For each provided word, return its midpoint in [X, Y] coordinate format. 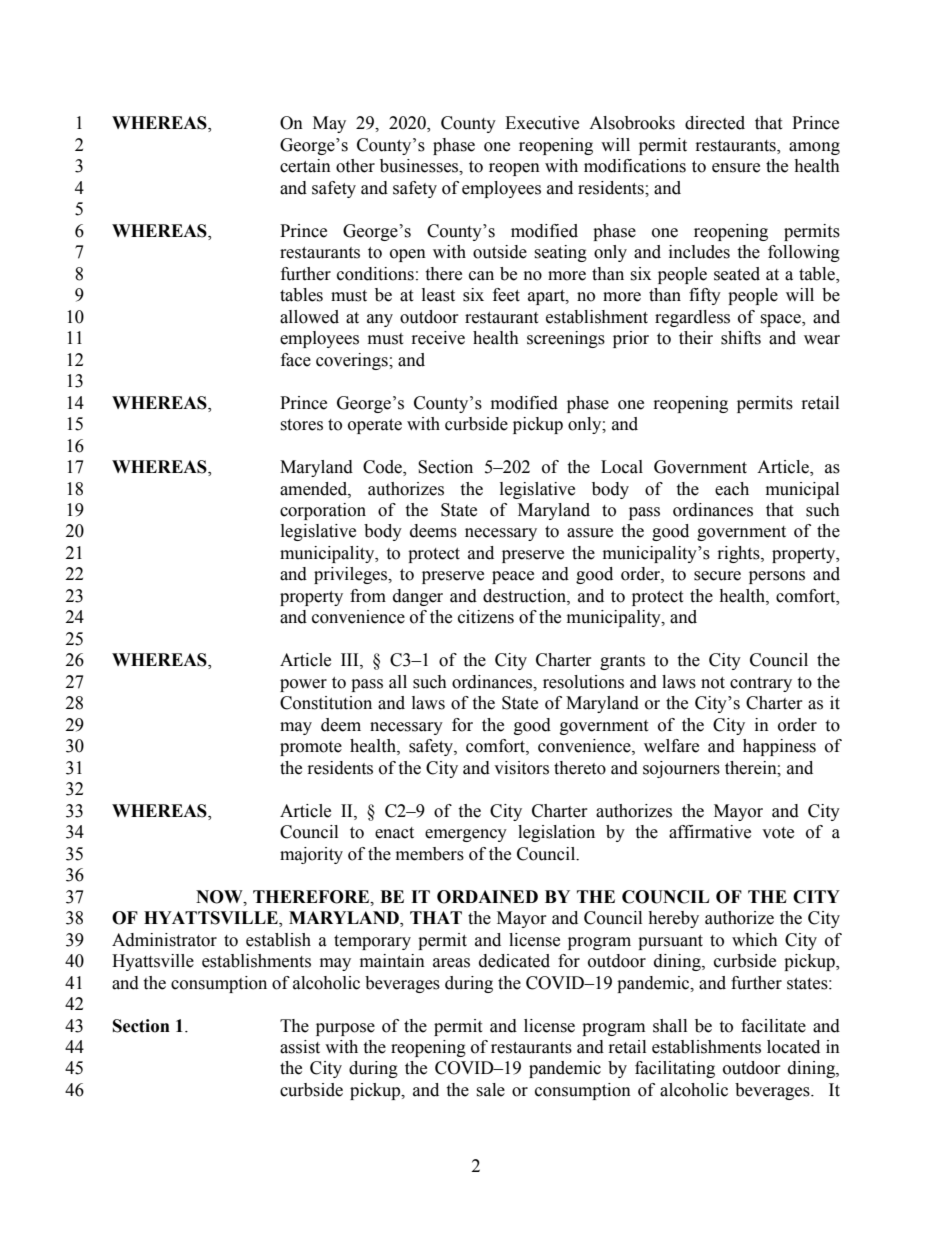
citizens [486, 617]
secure [717, 576]
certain [305, 166]
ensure [736, 168]
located [793, 1047]
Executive [542, 123]
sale [490, 1090]
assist [300, 1047]
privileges [352, 575]
